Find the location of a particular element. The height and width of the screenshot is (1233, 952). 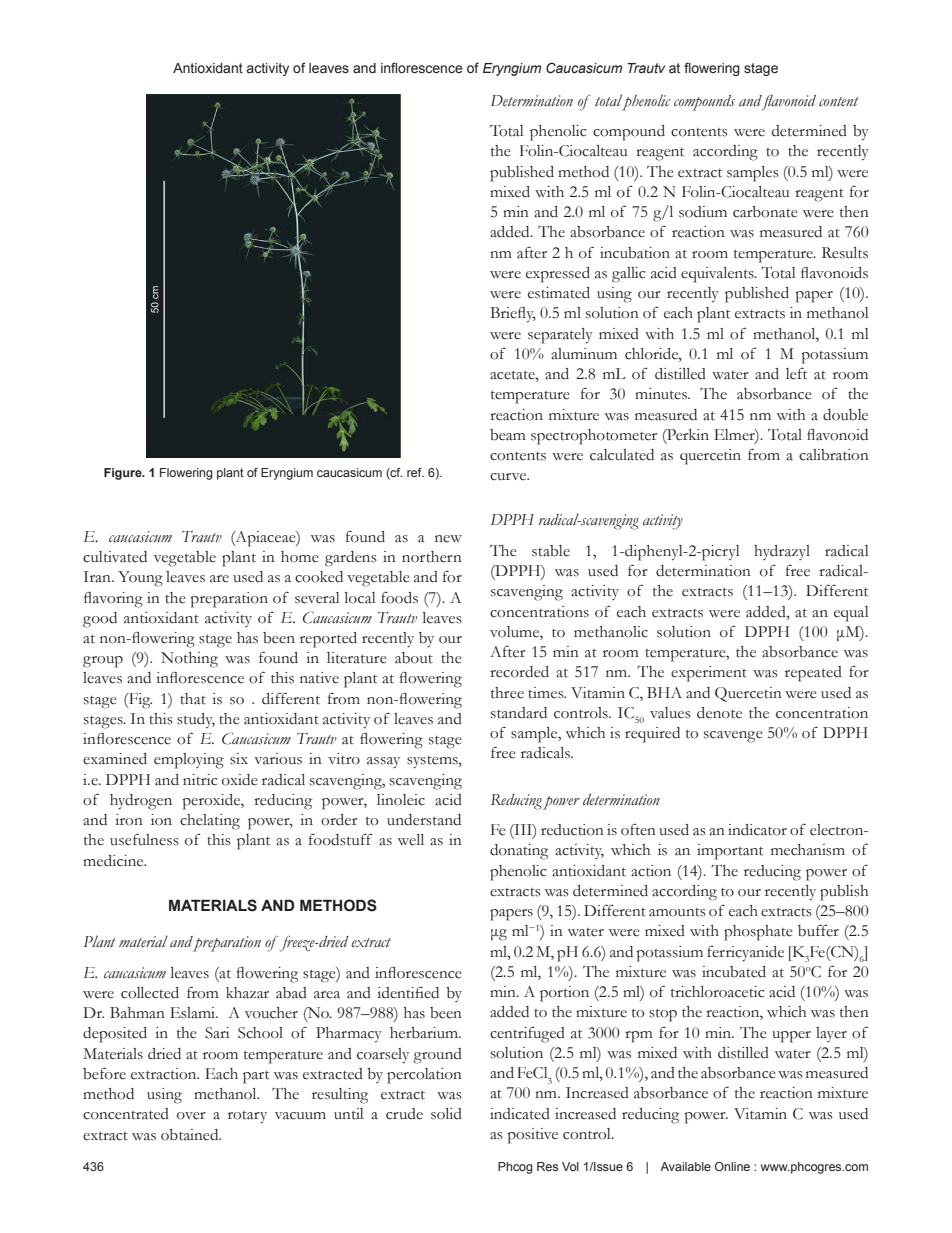

indicator is located at coordinates (757, 830).
